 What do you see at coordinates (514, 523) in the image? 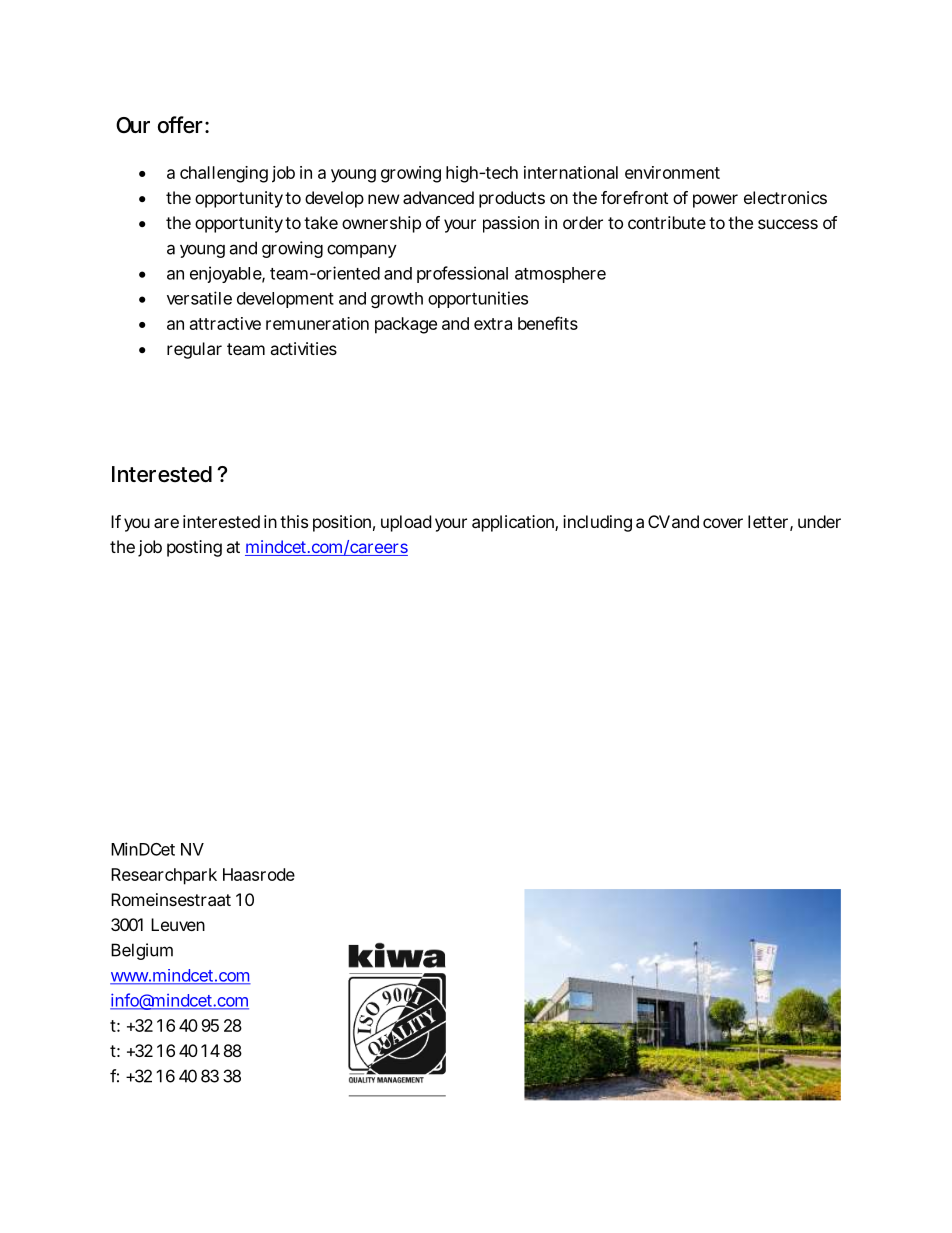
I see `application` at bounding box center [514, 523].
